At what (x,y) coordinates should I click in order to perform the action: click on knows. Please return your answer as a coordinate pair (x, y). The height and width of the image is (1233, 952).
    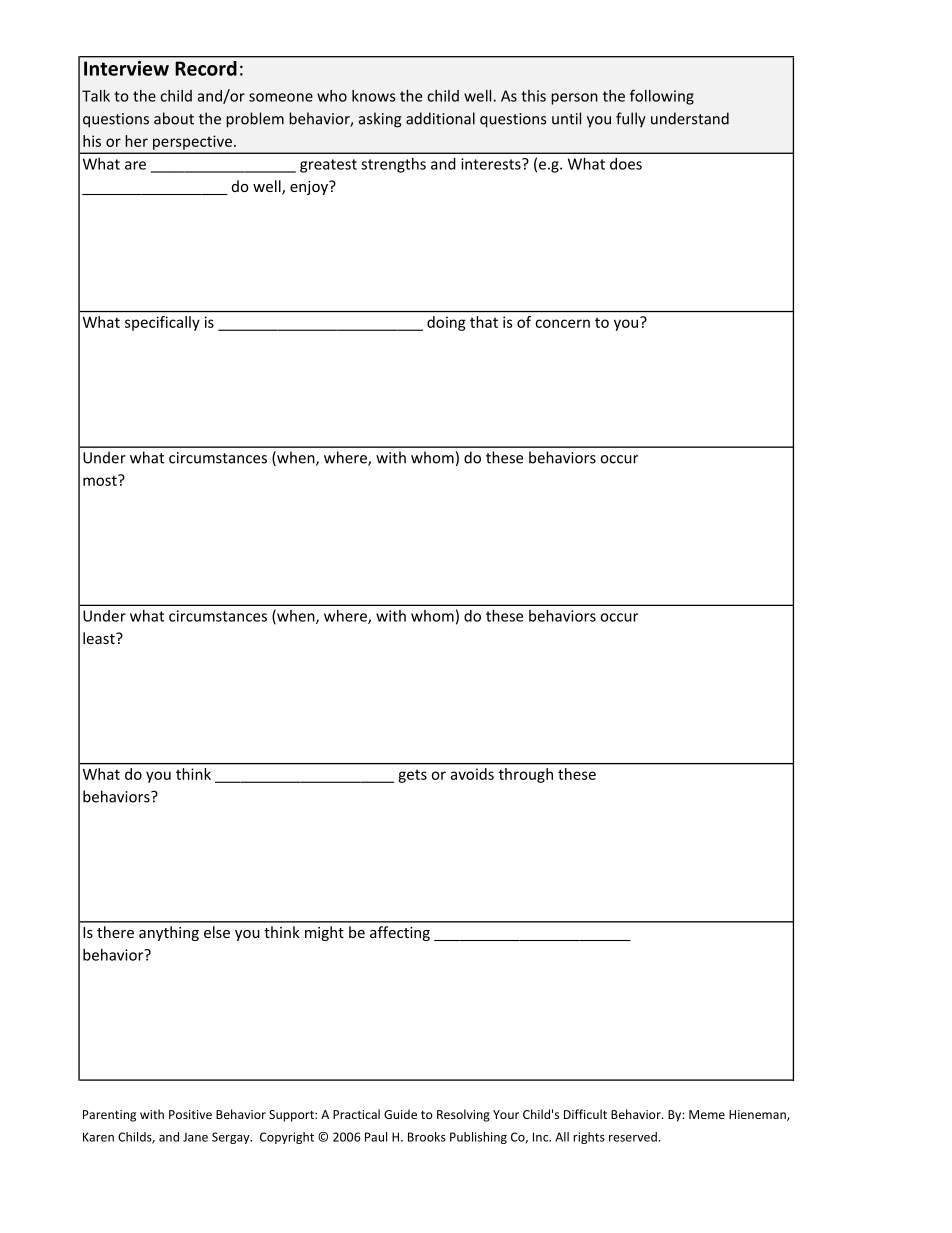
    Looking at the image, I should click on (373, 96).
